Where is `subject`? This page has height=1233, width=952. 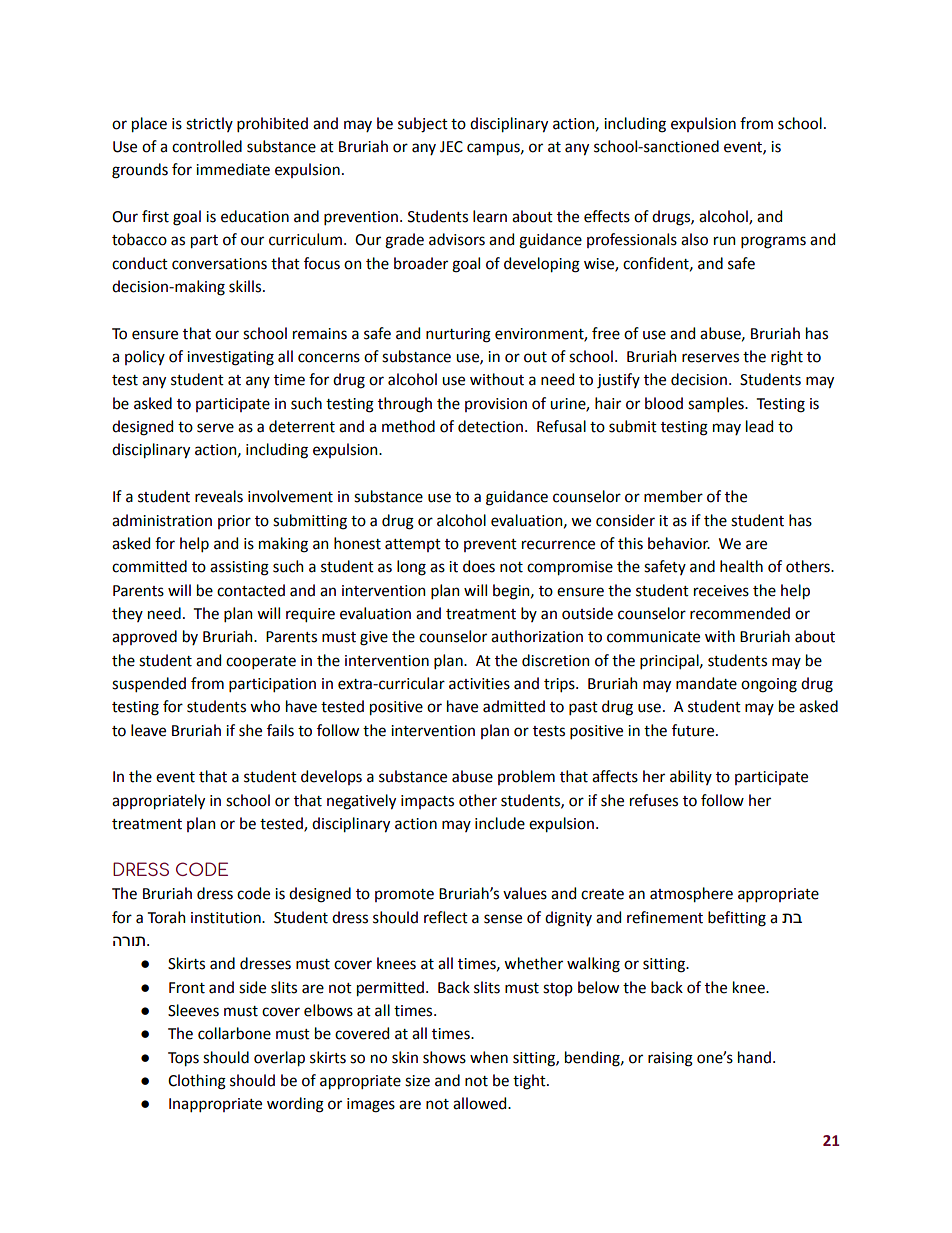 subject is located at coordinates (423, 125).
